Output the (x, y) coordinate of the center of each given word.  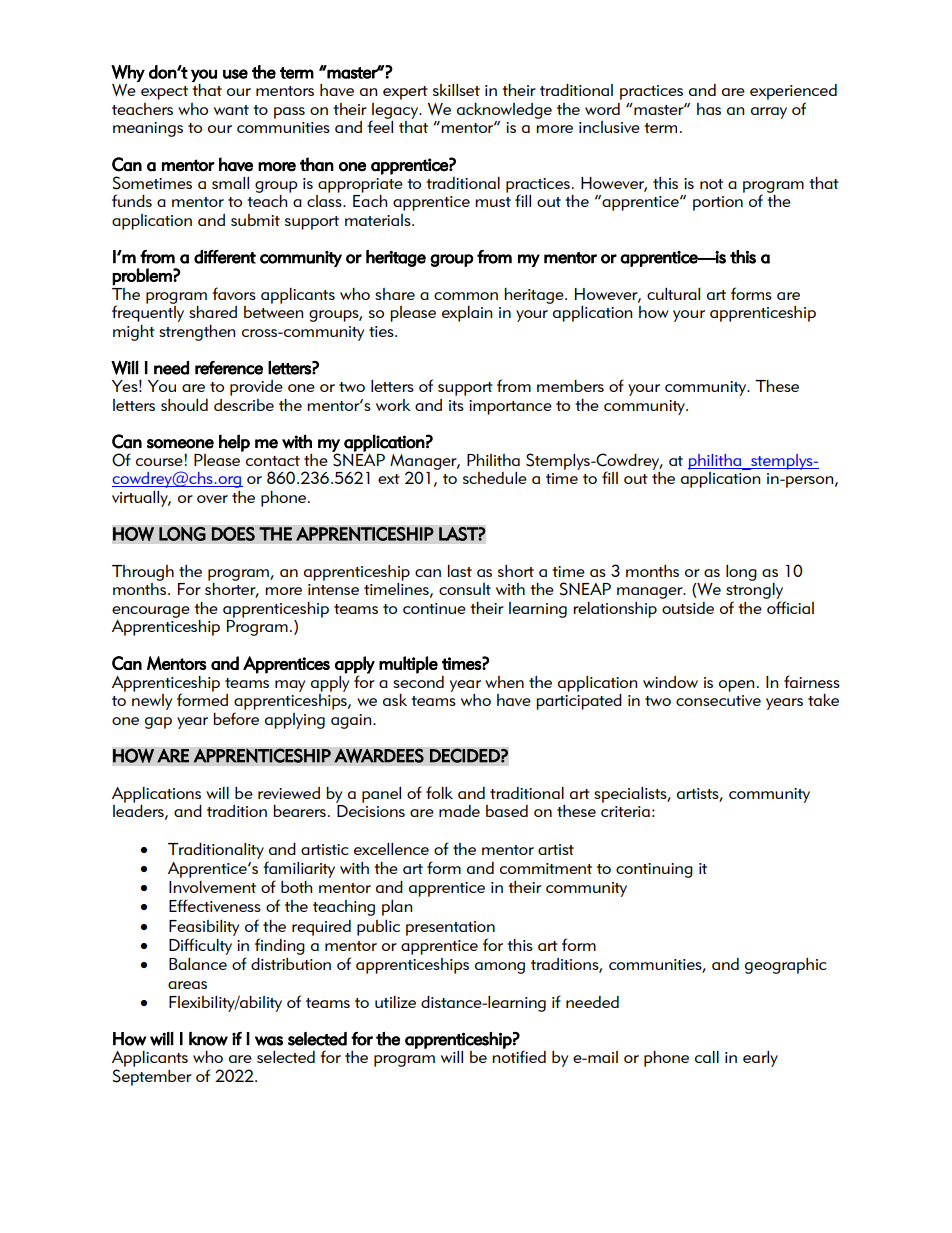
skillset (456, 89)
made (459, 811)
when (504, 682)
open (736, 686)
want (231, 110)
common (466, 296)
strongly (754, 589)
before (236, 718)
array (769, 113)
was (269, 1041)
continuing (654, 870)
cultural (673, 293)
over (212, 499)
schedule (495, 477)
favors (234, 293)
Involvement (212, 887)
